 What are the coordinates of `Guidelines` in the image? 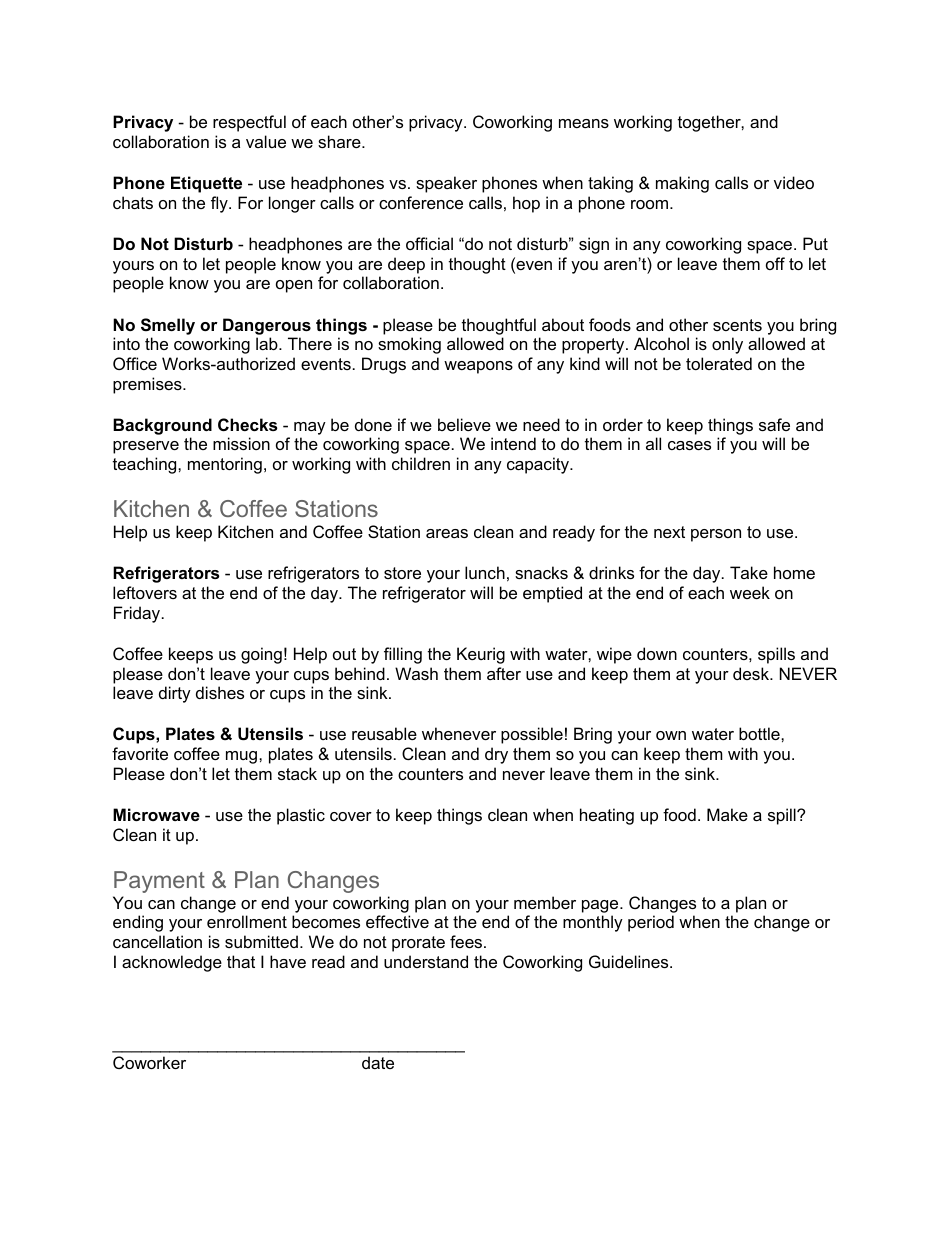 It's located at (630, 961).
